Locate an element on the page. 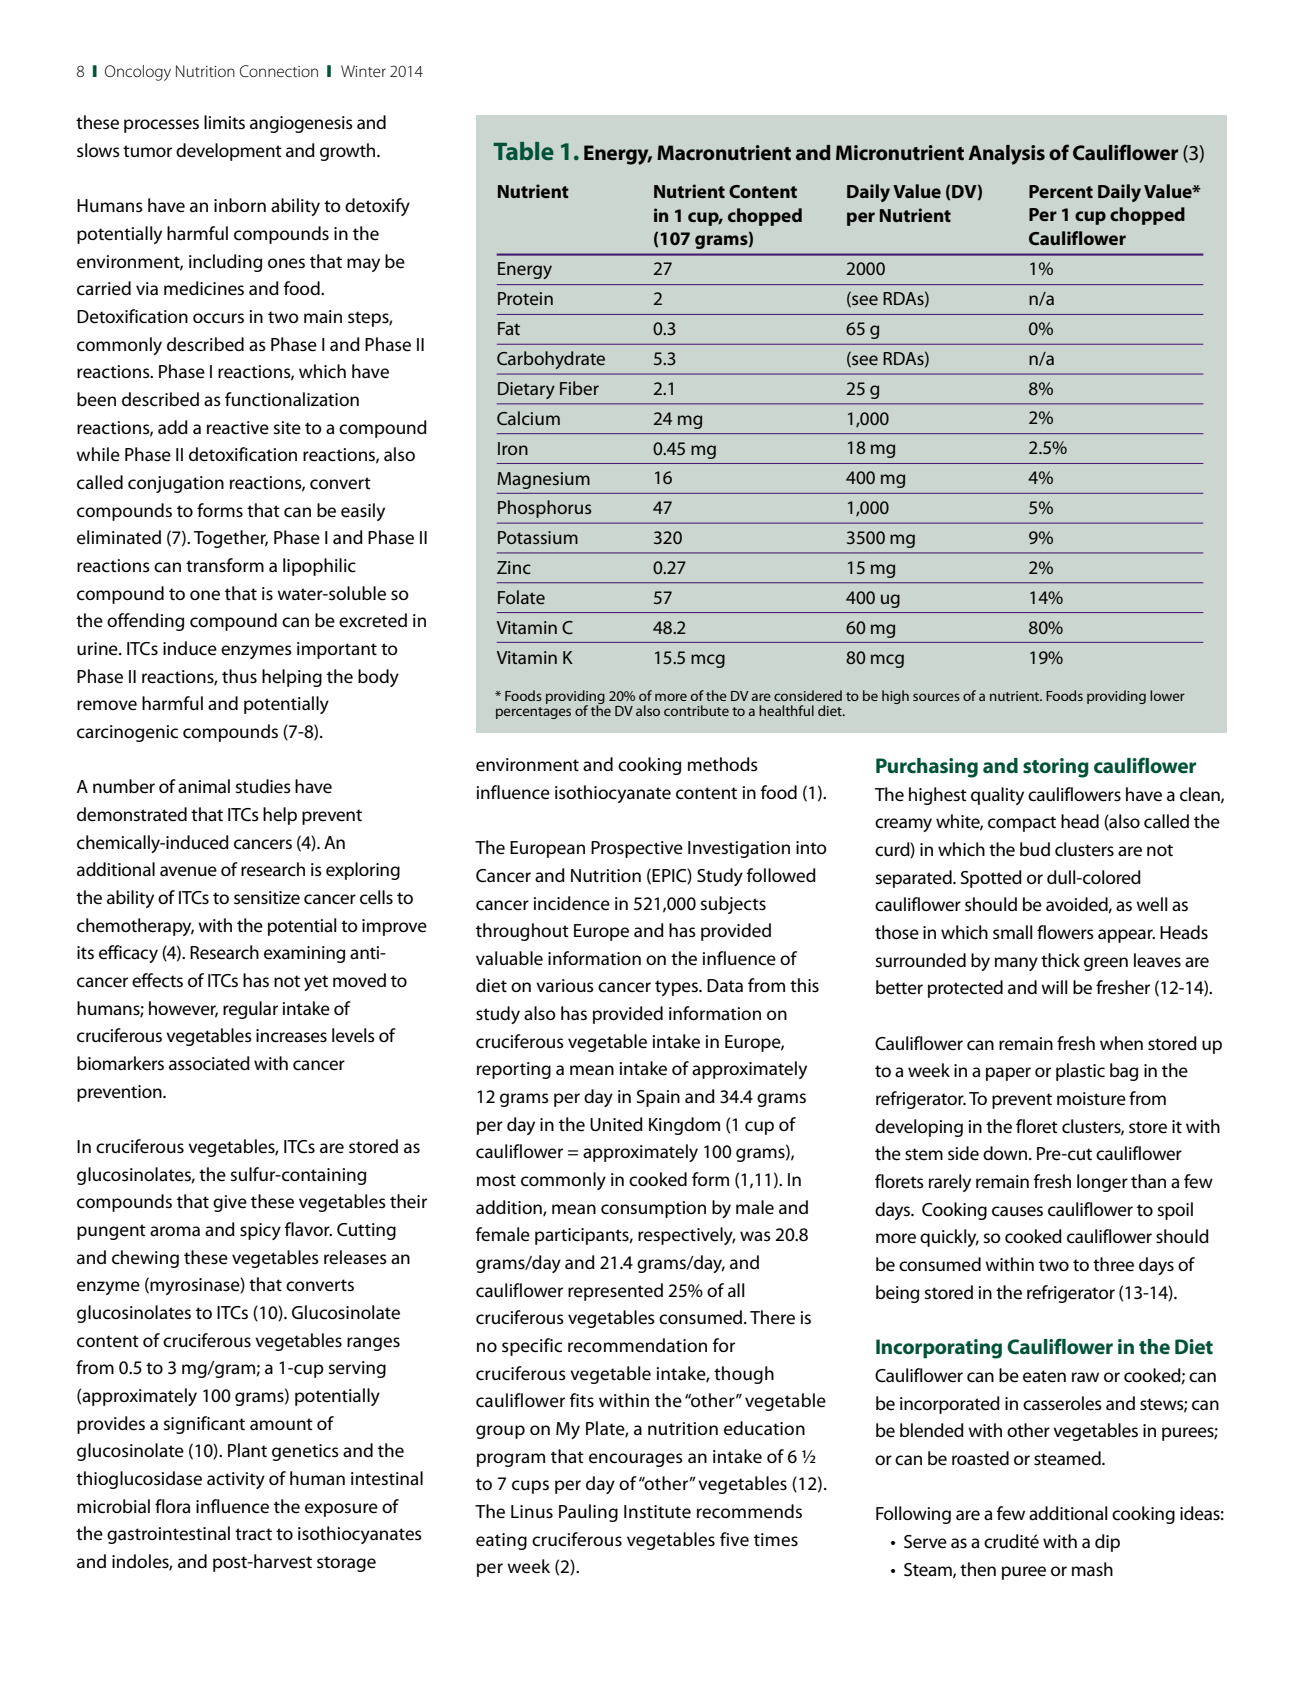 The height and width of the image is (1686, 1303). animal is located at coordinates (204, 786).
